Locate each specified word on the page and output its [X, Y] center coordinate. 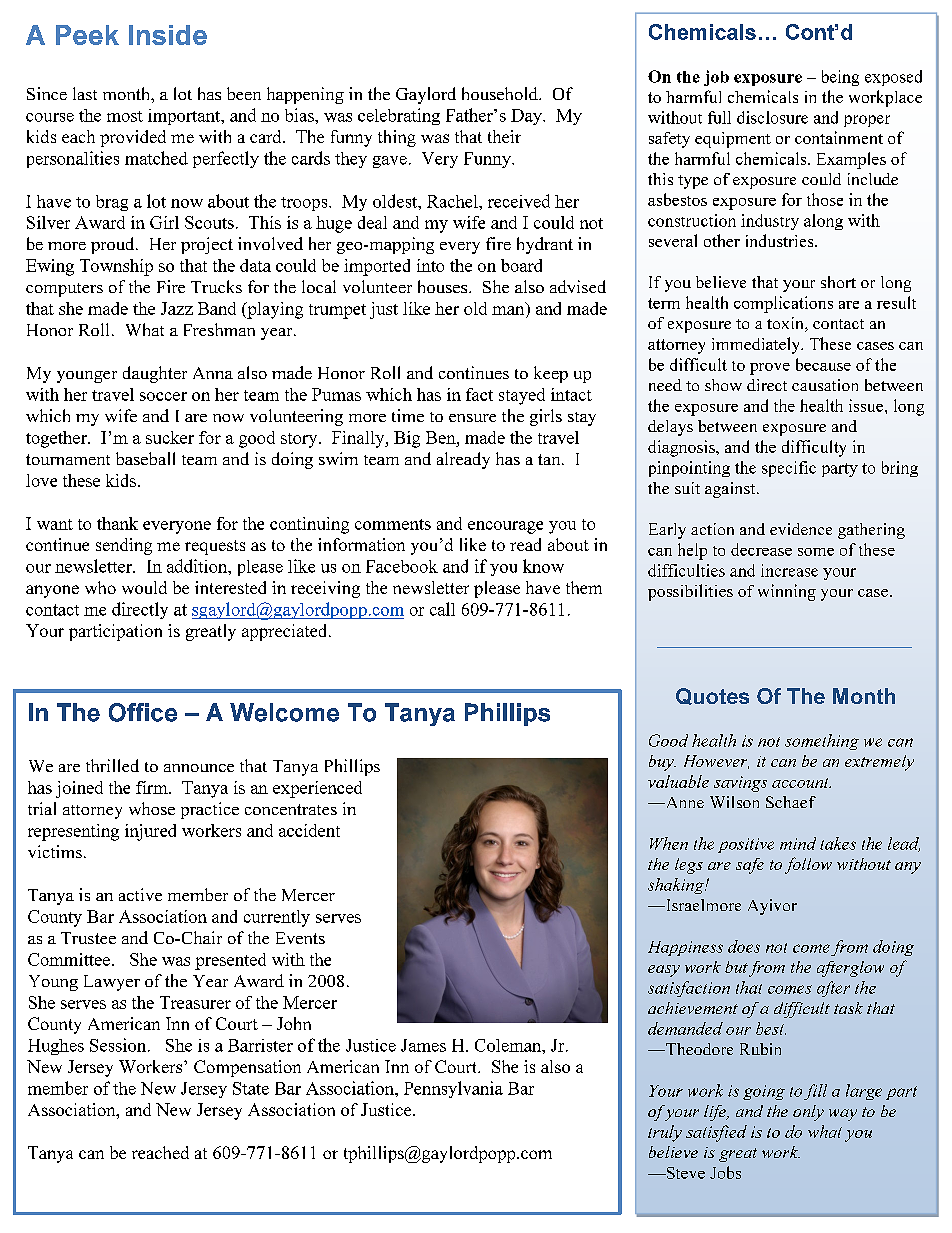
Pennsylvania [453, 1089]
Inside [168, 35]
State [251, 1088]
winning [787, 592]
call [442, 609]
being [840, 78]
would [144, 587]
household [501, 93]
